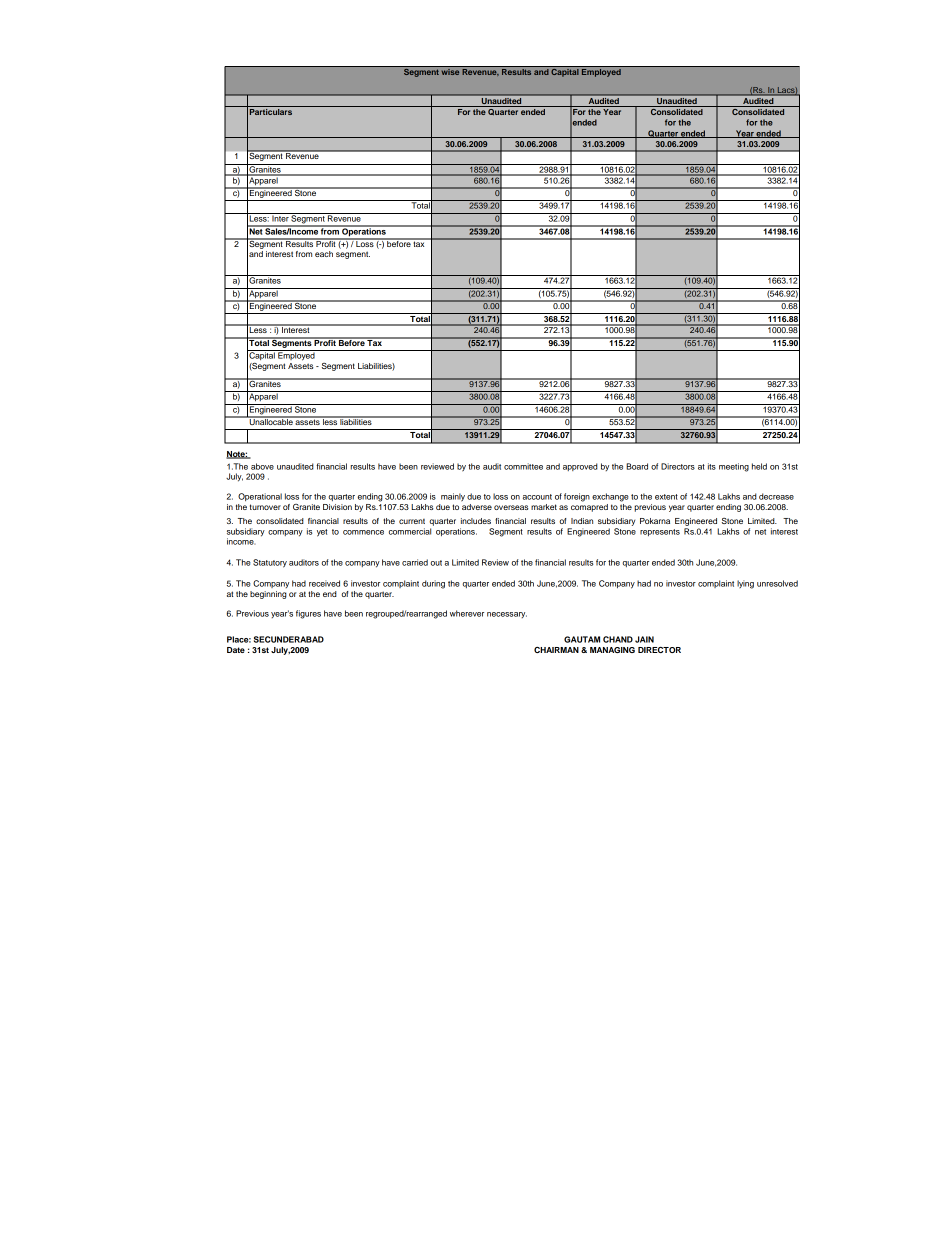 Image resolution: width=952 pixels, height=1233 pixels. Describe the element at coordinates (262, 466) in the page. I see `above` at that location.
